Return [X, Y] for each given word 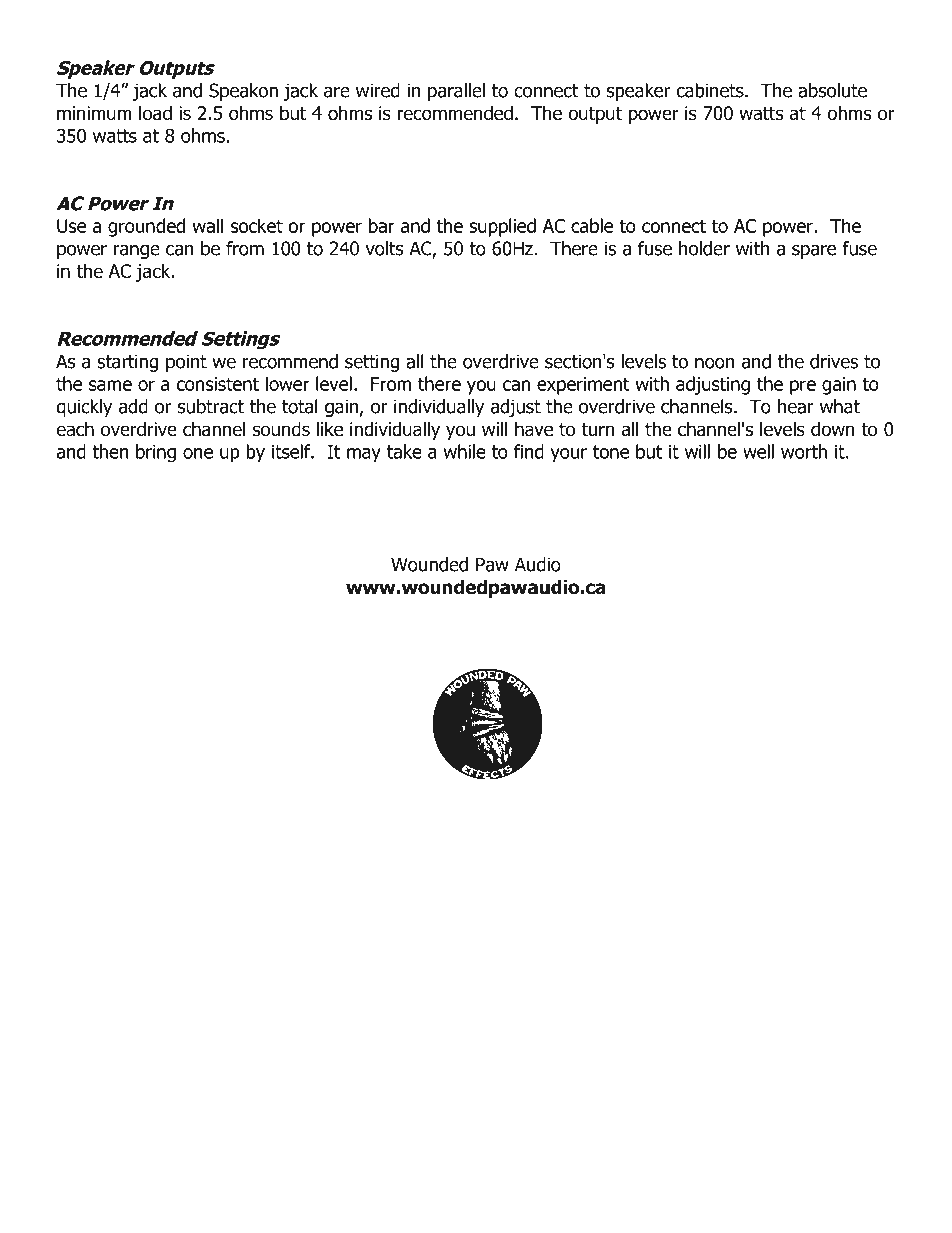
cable [592, 225]
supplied [502, 227]
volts [384, 248]
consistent [217, 384]
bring [156, 453]
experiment [583, 386]
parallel [456, 92]
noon [715, 363]
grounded [146, 227]
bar [382, 225]
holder [704, 248]
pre [803, 387]
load [155, 113]
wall [207, 225]
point [186, 363]
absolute [832, 90]
